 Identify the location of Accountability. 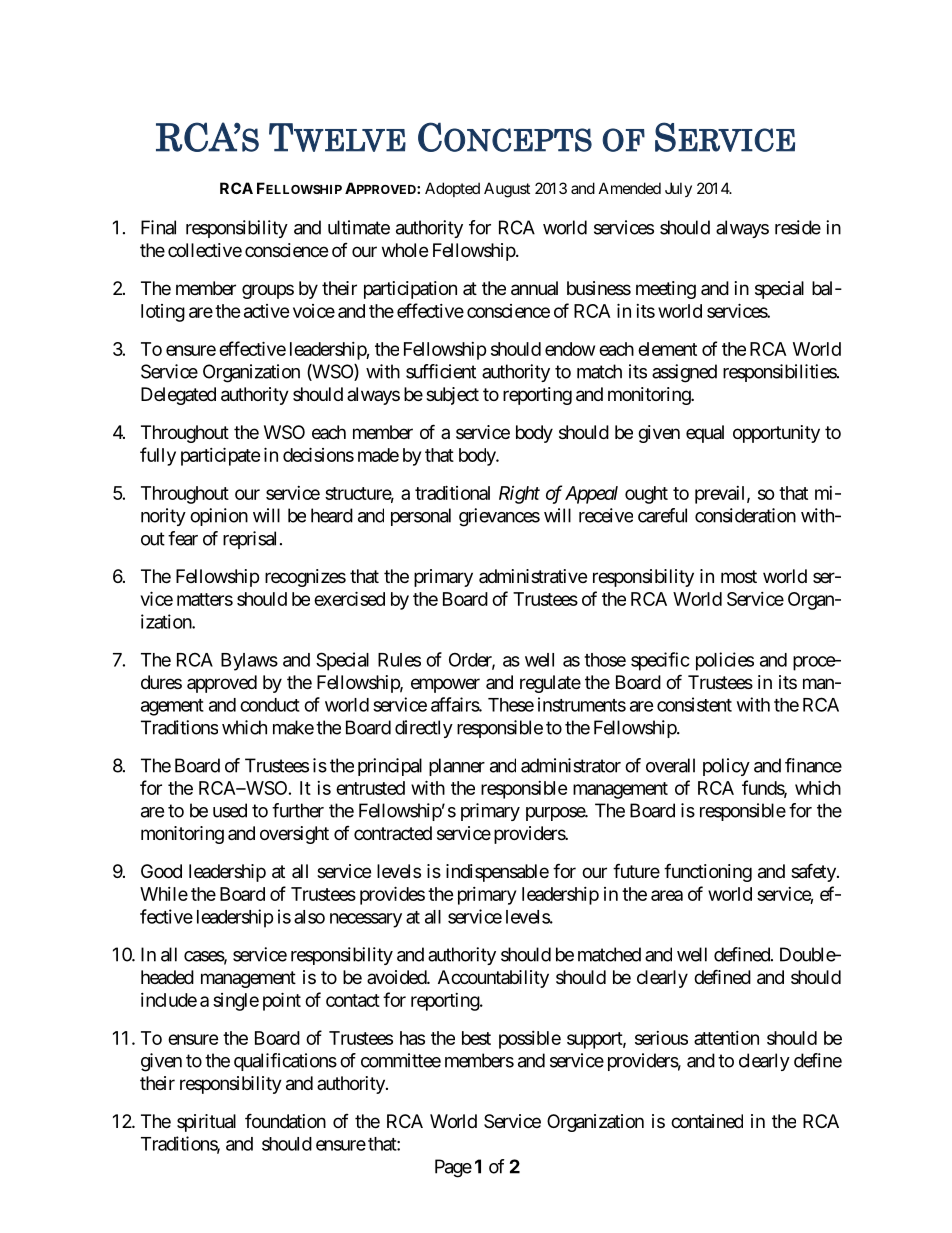
(493, 979).
